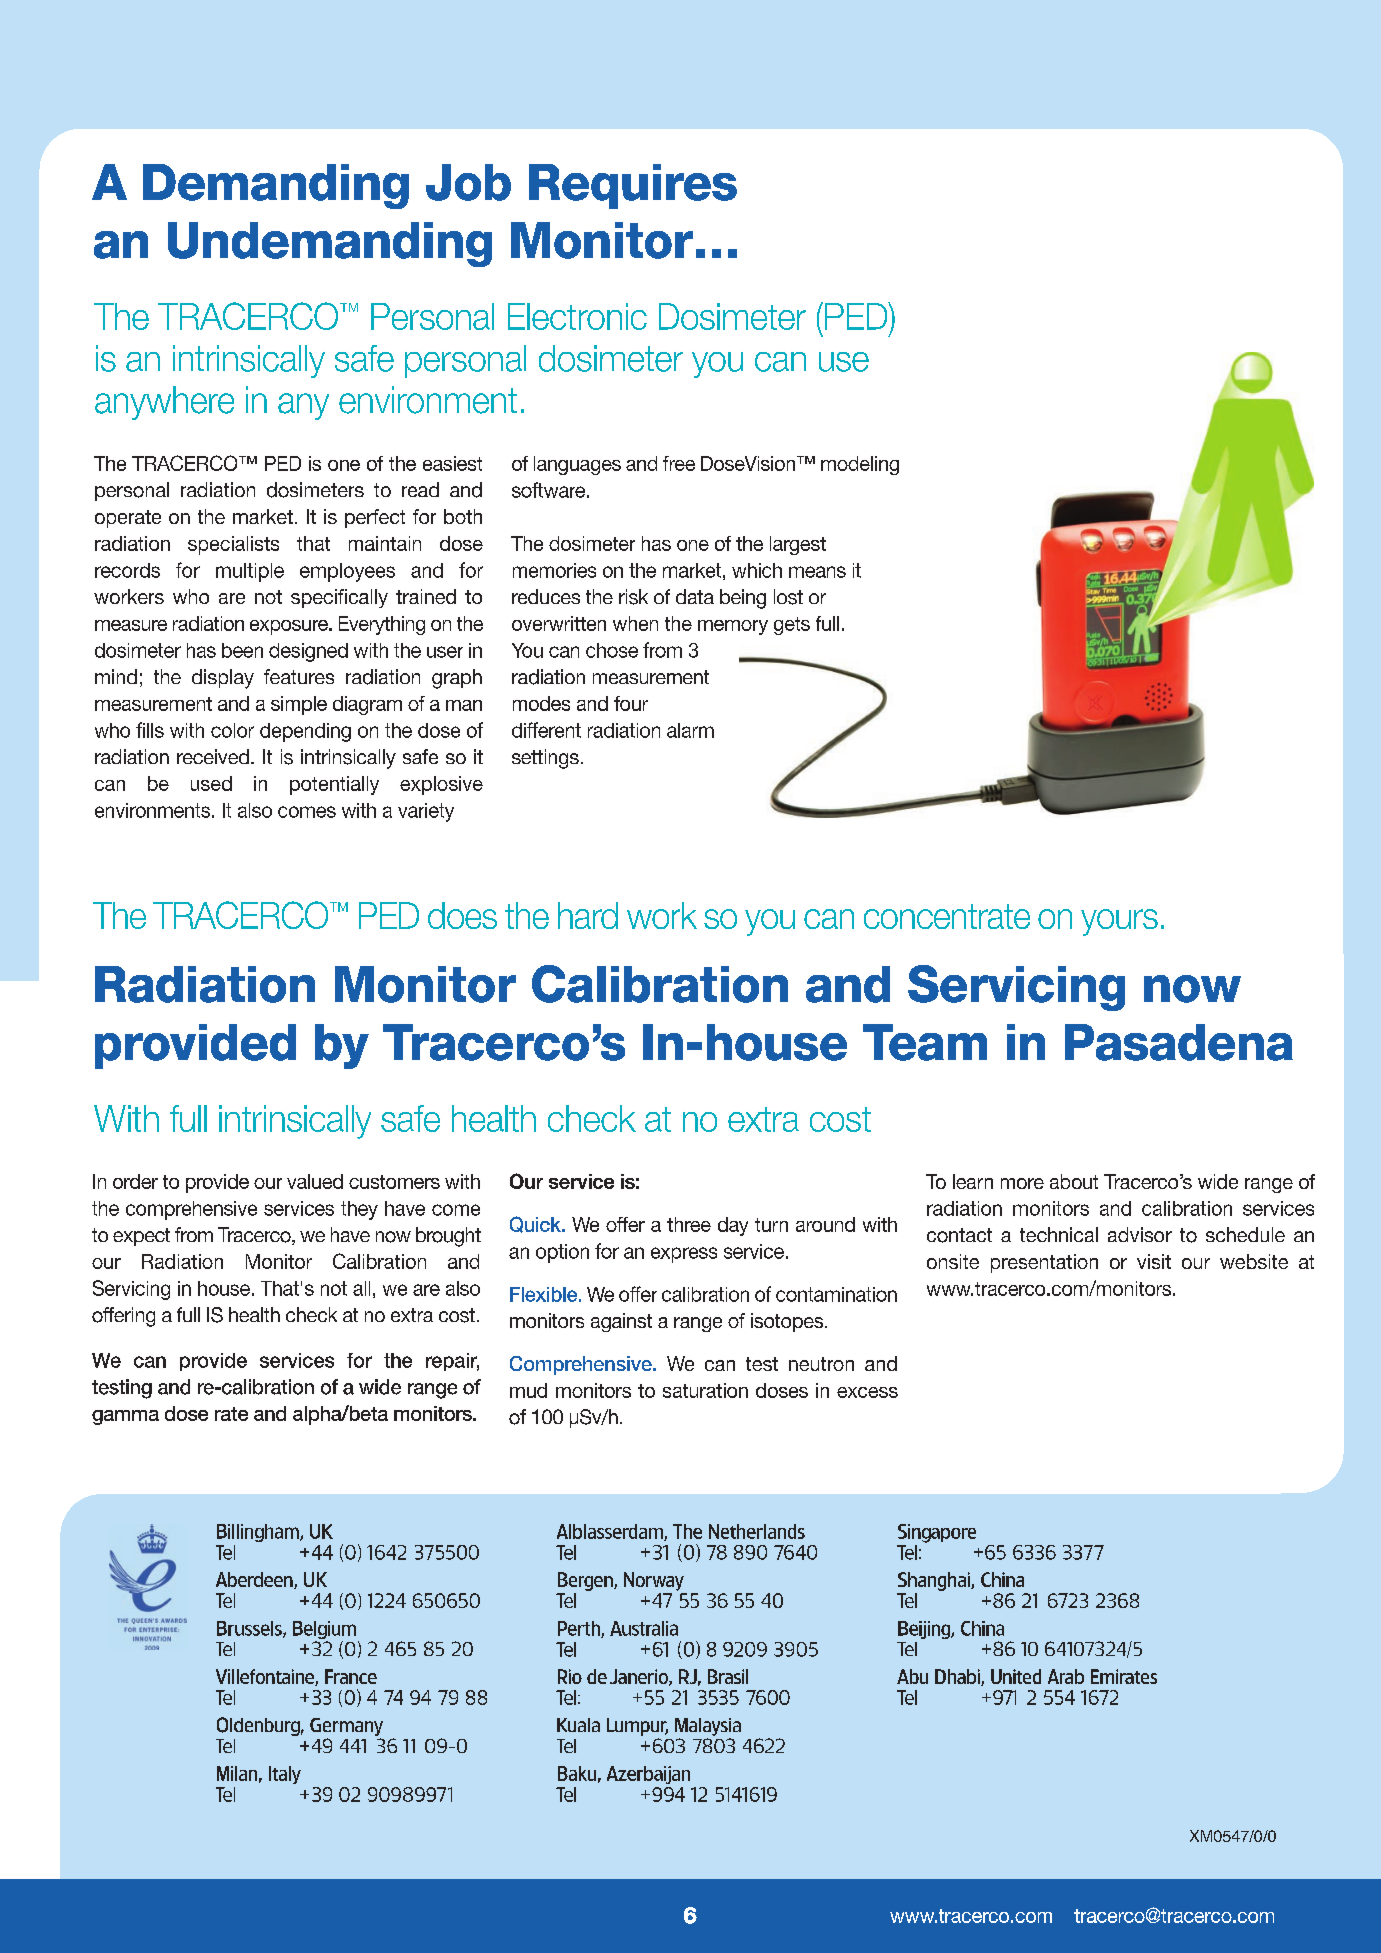  What do you see at coordinates (315, 1181) in the image?
I see `valued` at bounding box center [315, 1181].
